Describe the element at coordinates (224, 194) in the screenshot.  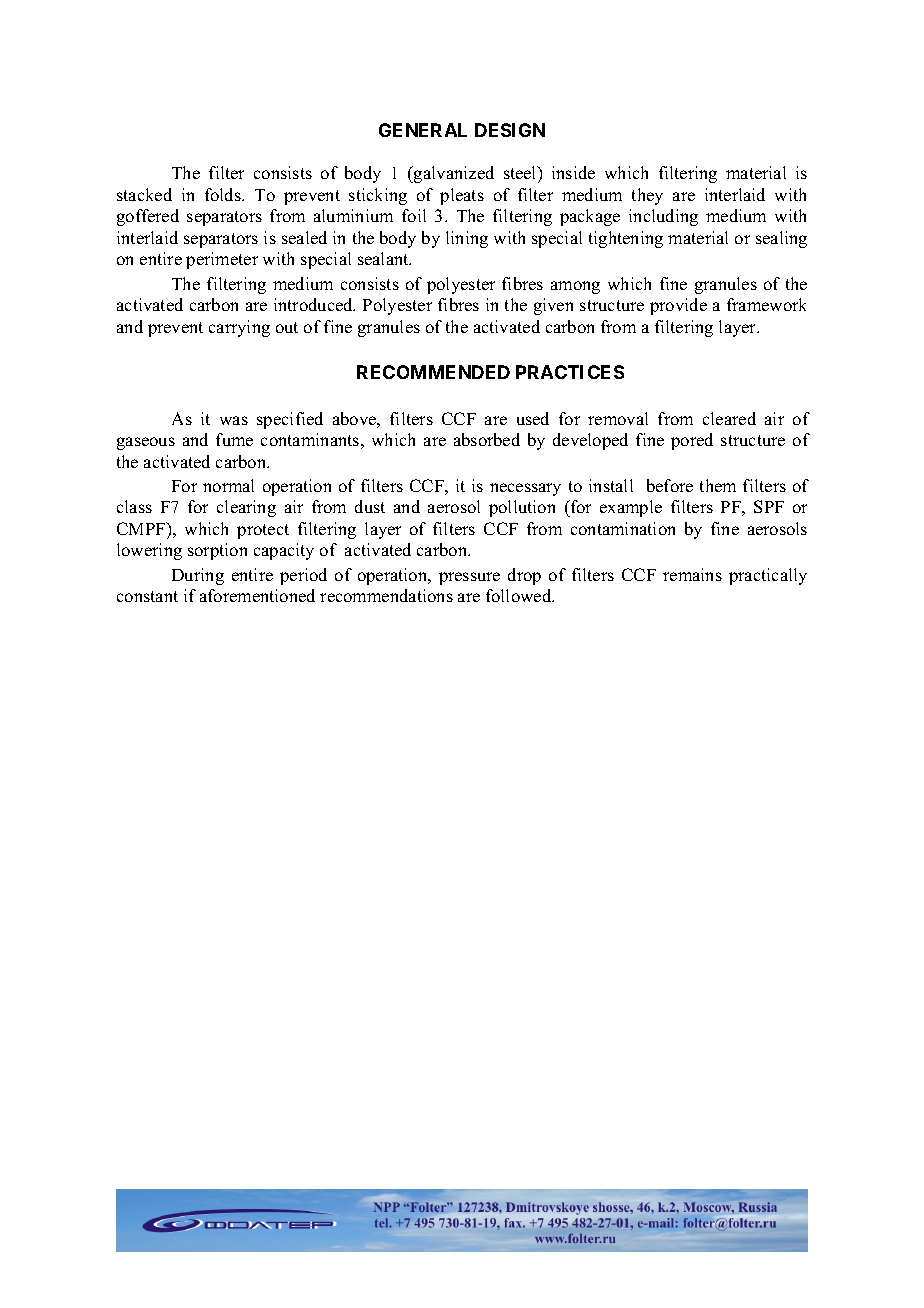
I see `folds` at that location.
